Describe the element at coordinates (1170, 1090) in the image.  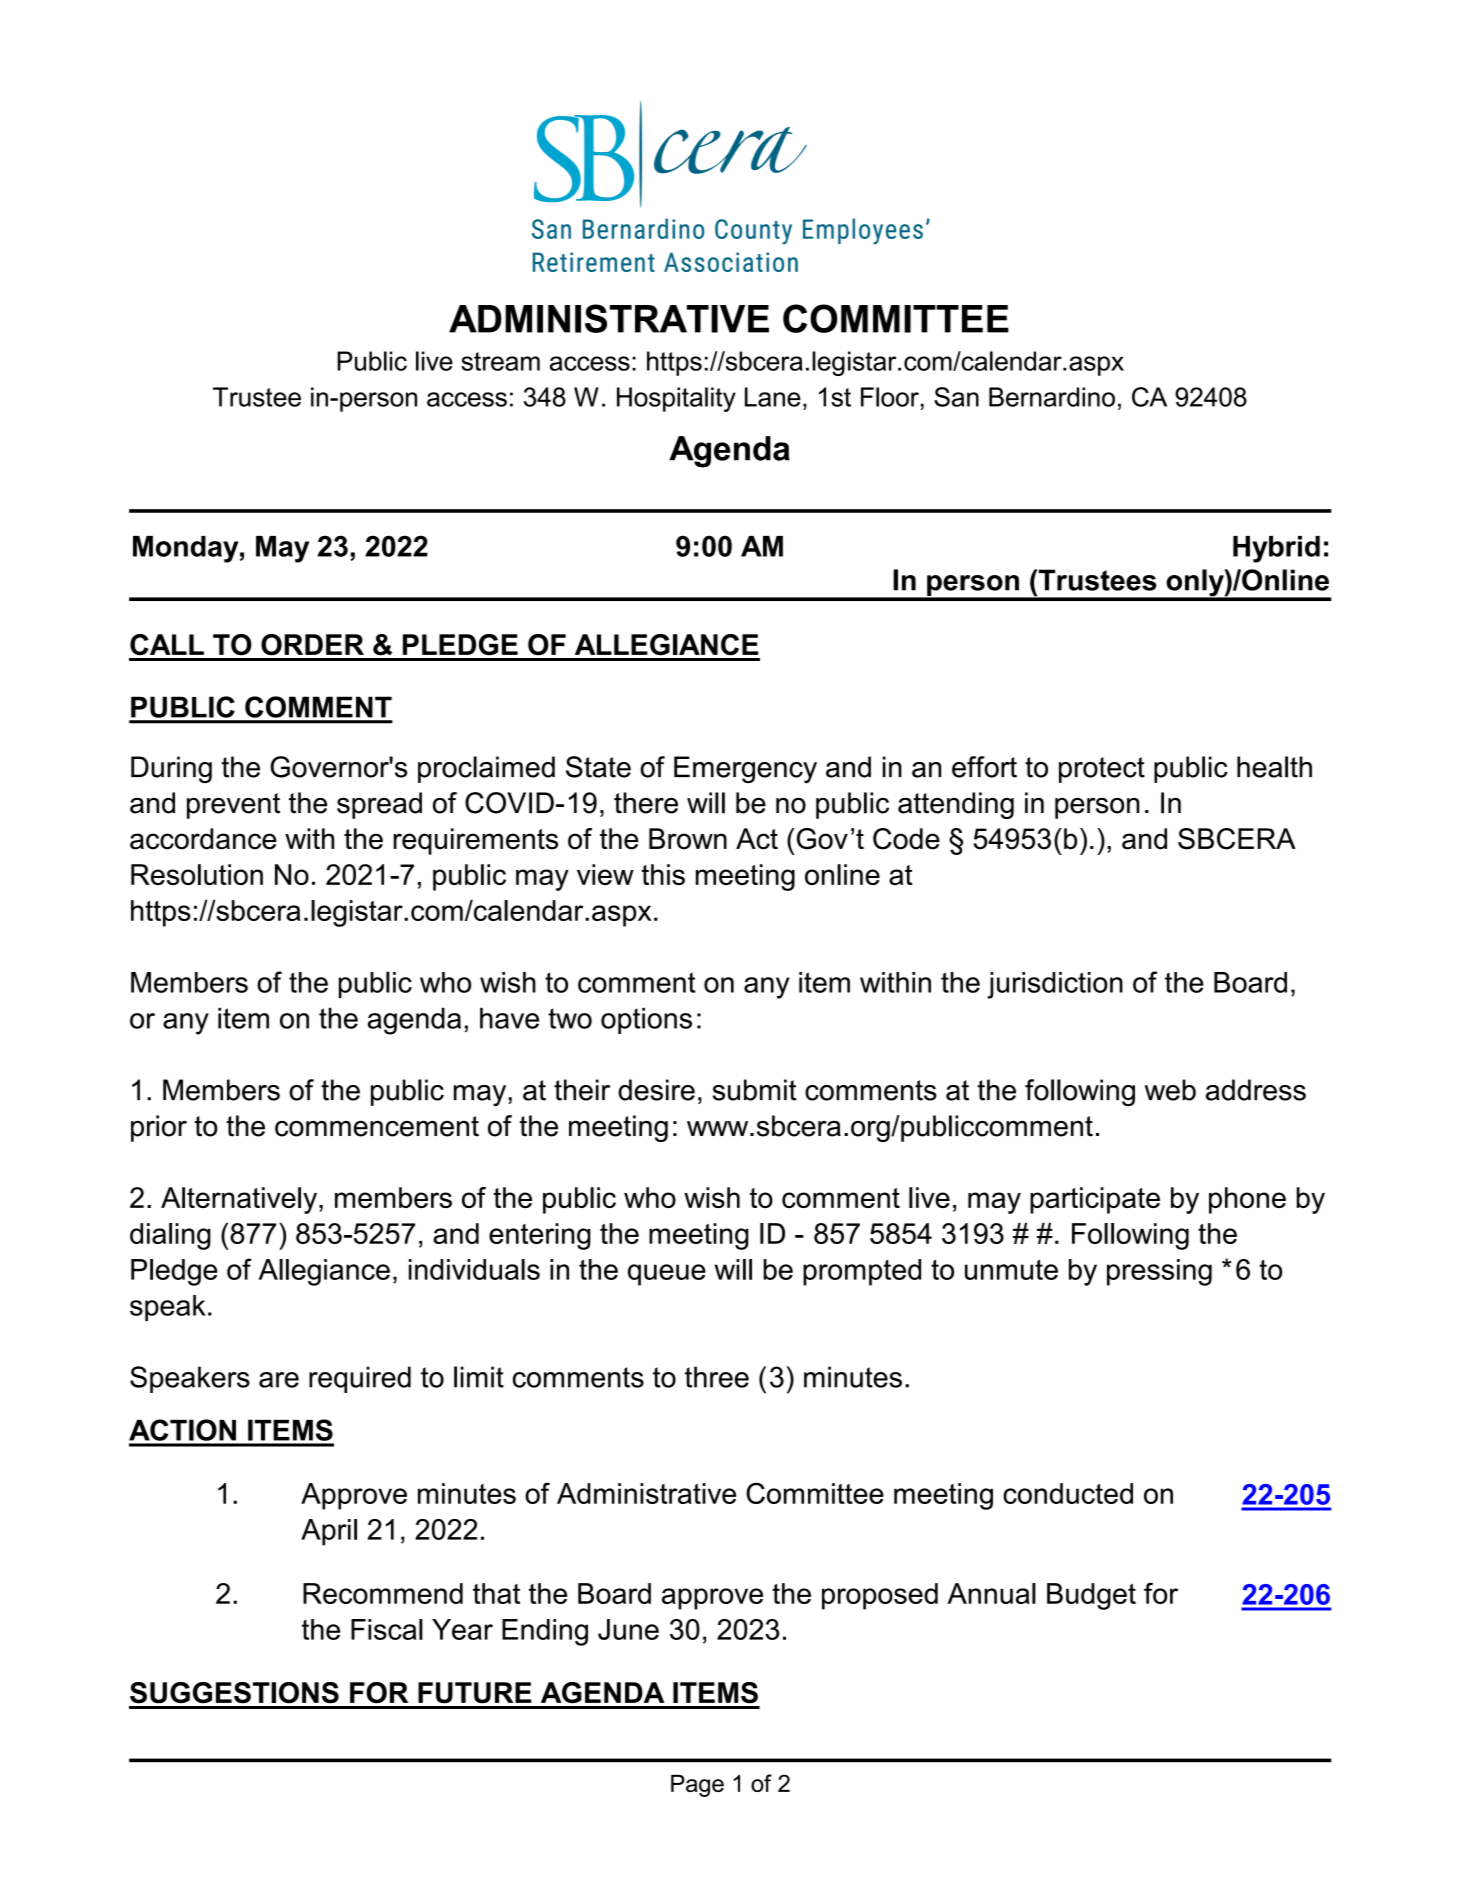
I see `web` at that location.
